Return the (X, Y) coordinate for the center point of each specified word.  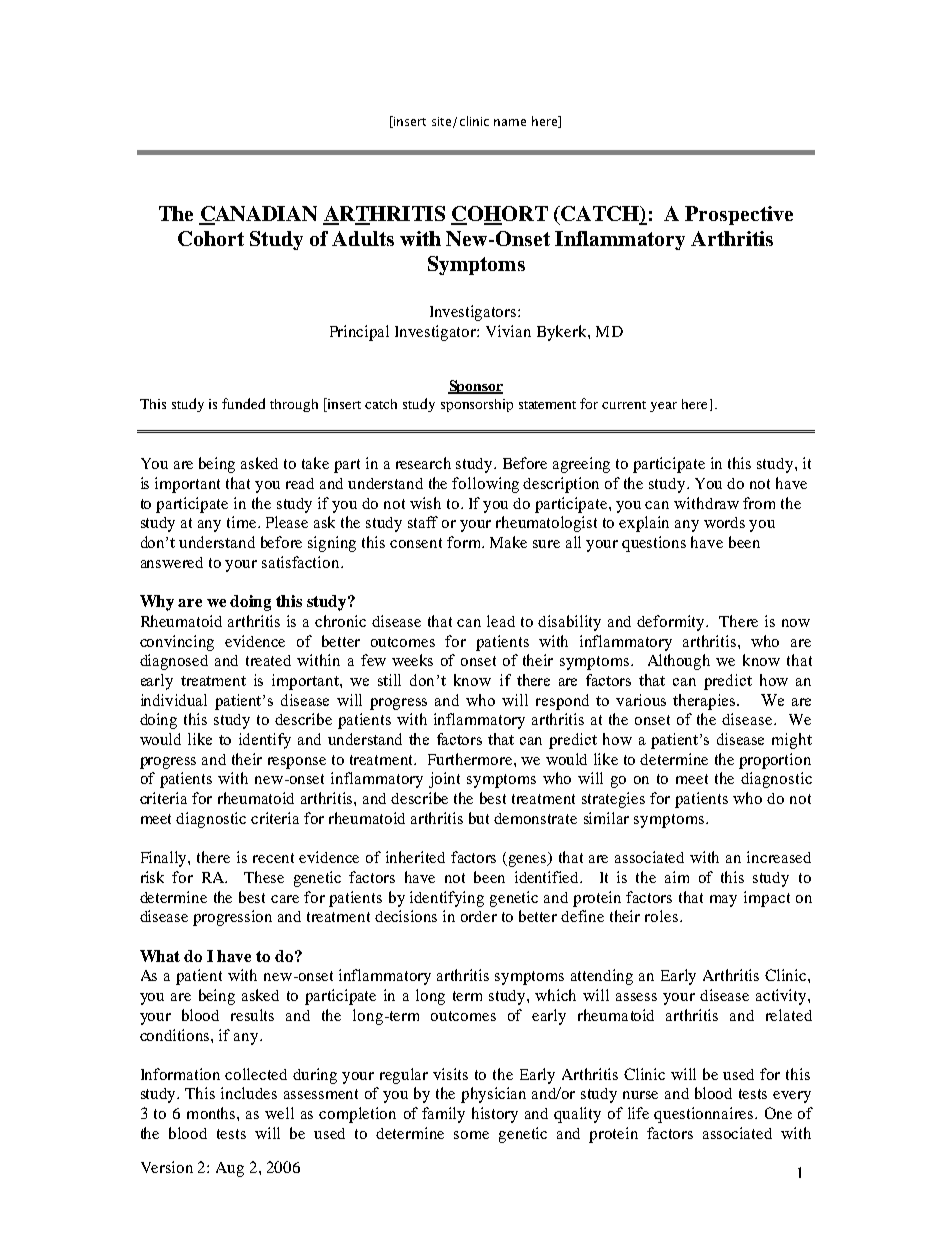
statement (547, 405)
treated (268, 660)
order (479, 916)
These (264, 877)
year (663, 407)
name (510, 122)
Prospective (739, 215)
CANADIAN (258, 215)
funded (243, 403)
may (723, 901)
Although (679, 662)
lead (501, 621)
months (212, 1113)
